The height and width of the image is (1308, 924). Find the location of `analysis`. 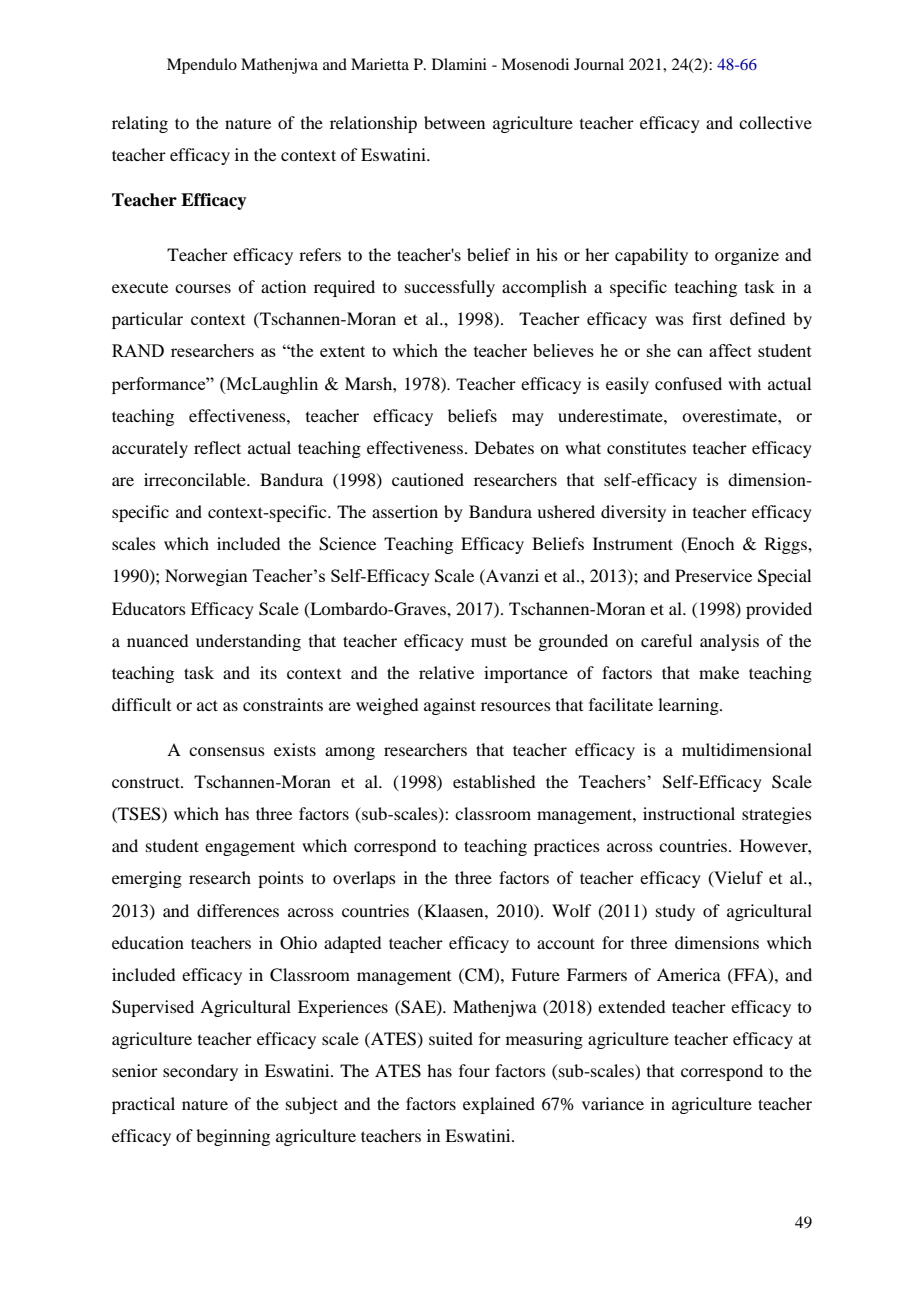

analysis is located at coordinates (729, 642).
